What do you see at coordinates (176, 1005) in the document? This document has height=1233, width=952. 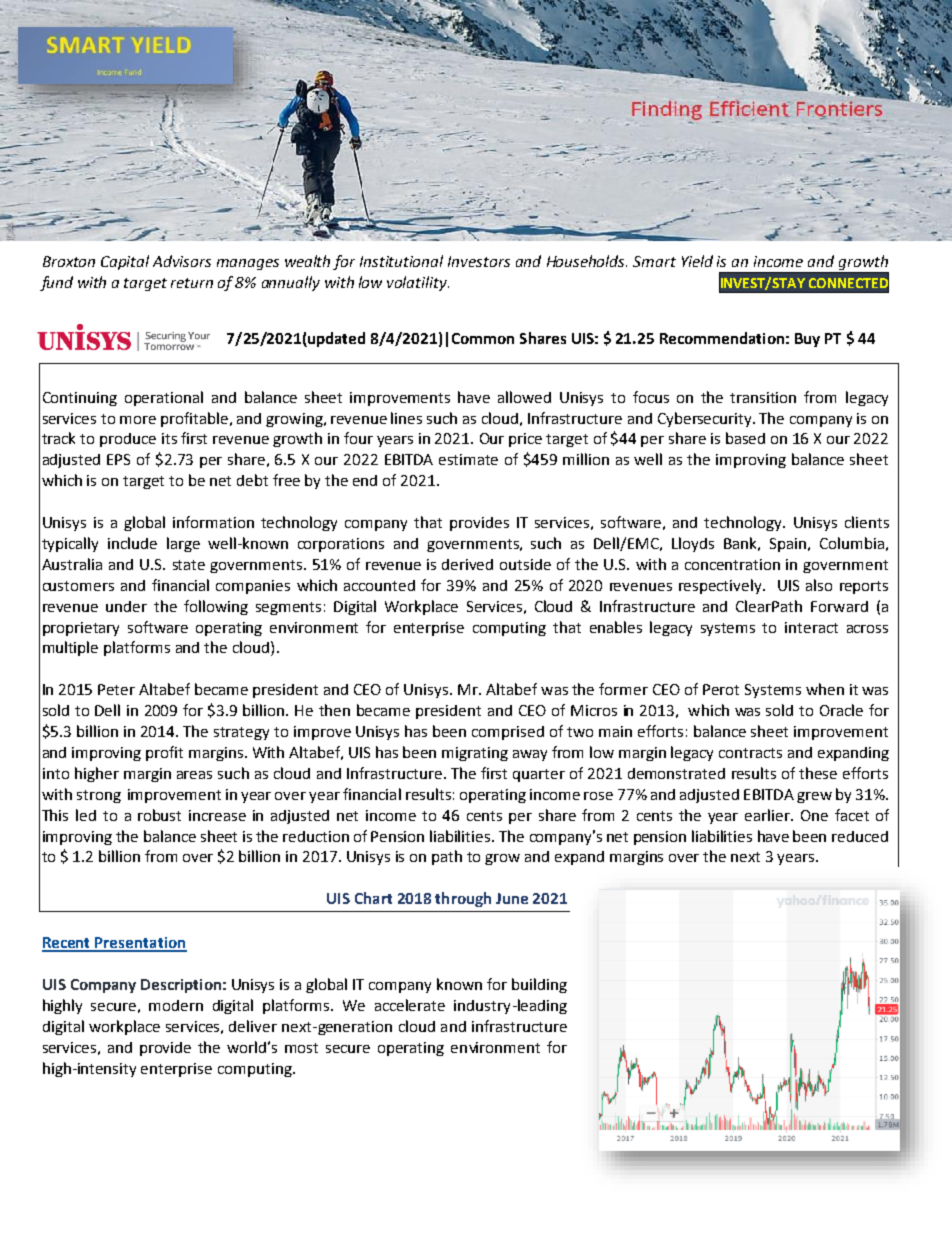 I see `modern` at bounding box center [176, 1005].
